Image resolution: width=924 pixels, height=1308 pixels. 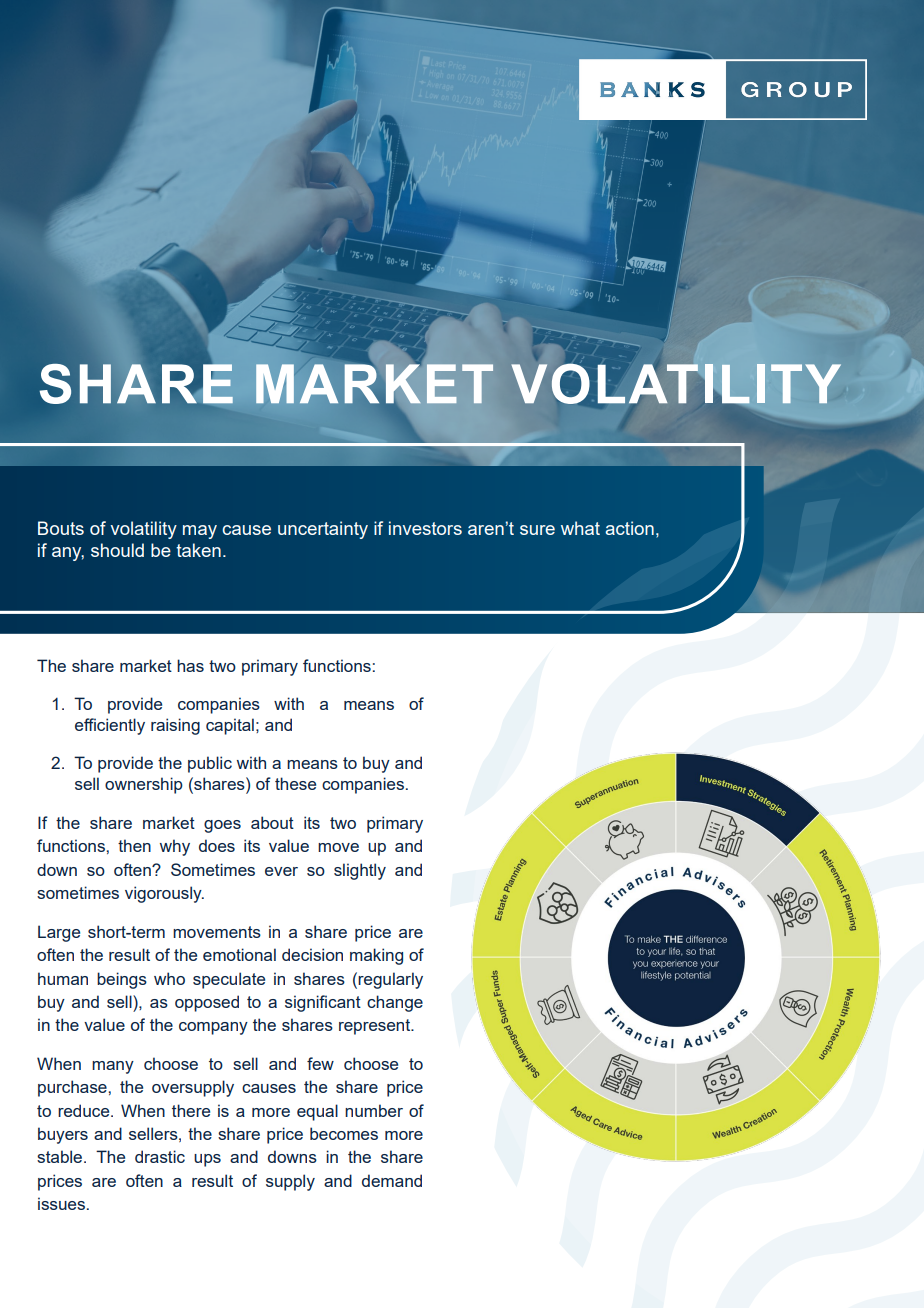 I want to click on uncertainty, so click(x=323, y=530).
